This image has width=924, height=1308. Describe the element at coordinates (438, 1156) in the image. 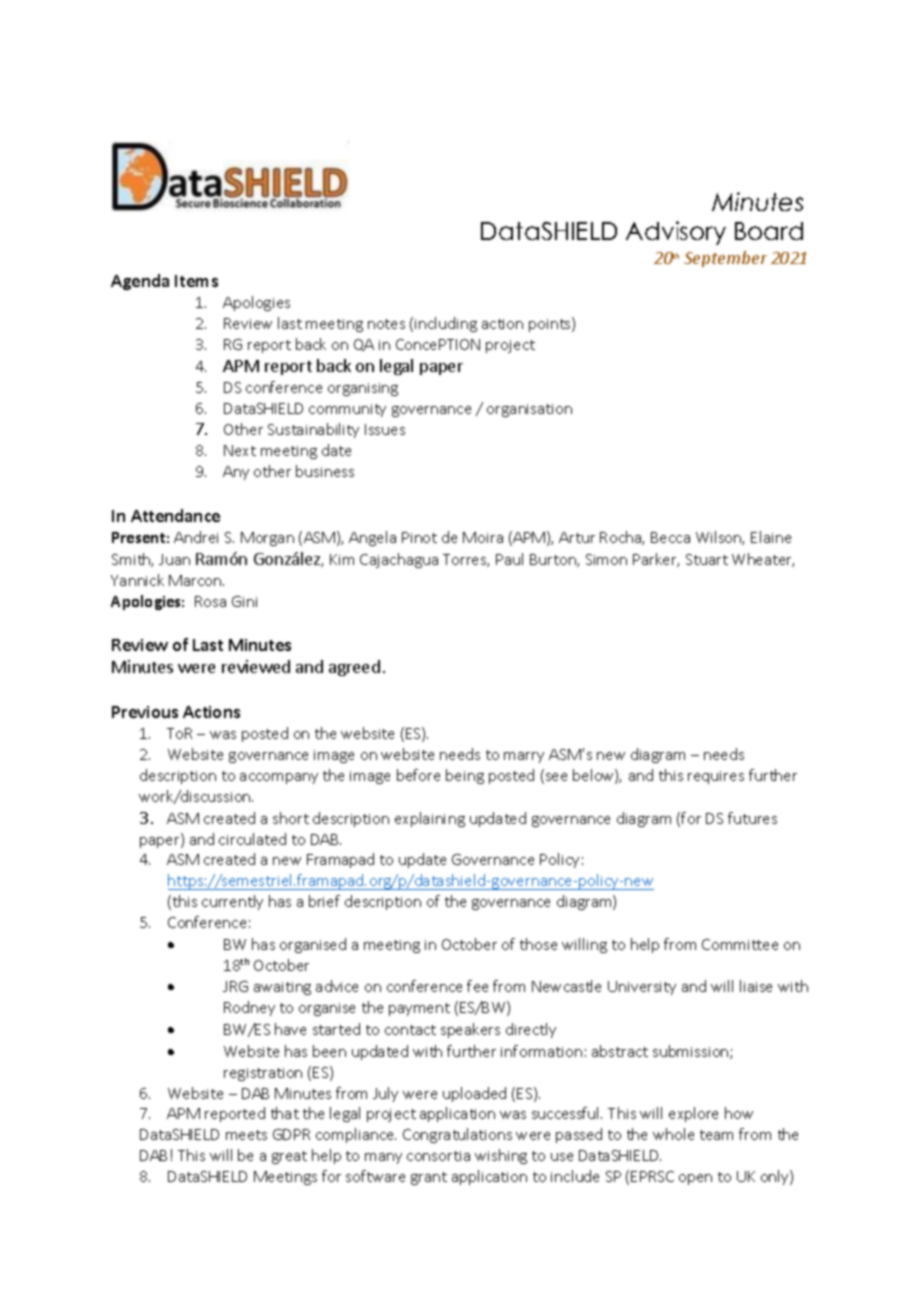

I see `consortia` at that location.
